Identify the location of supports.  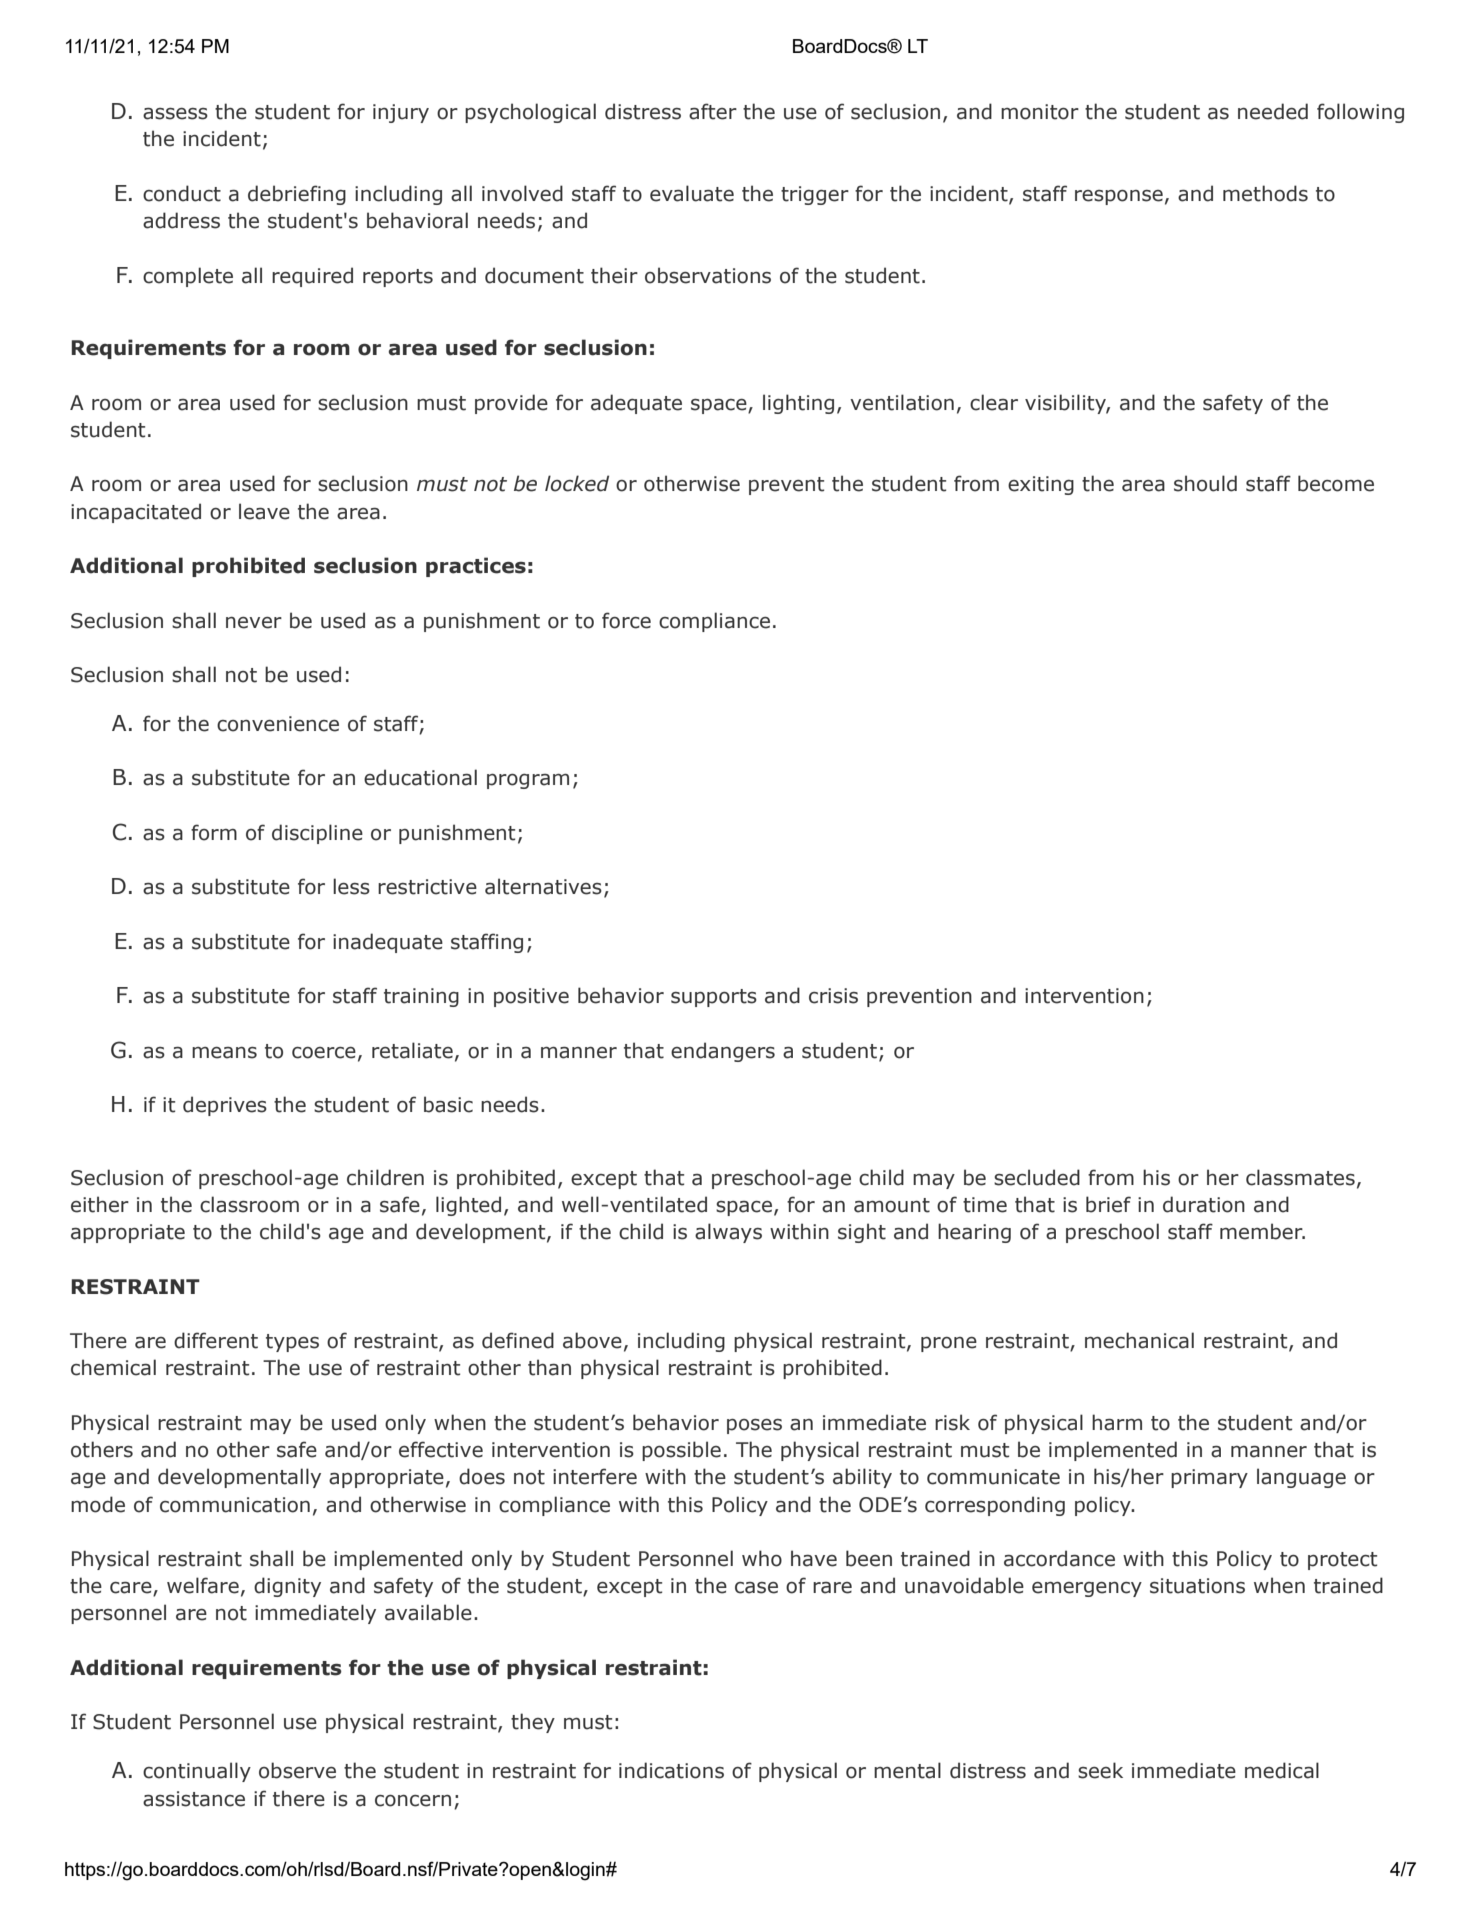
(714, 998).
